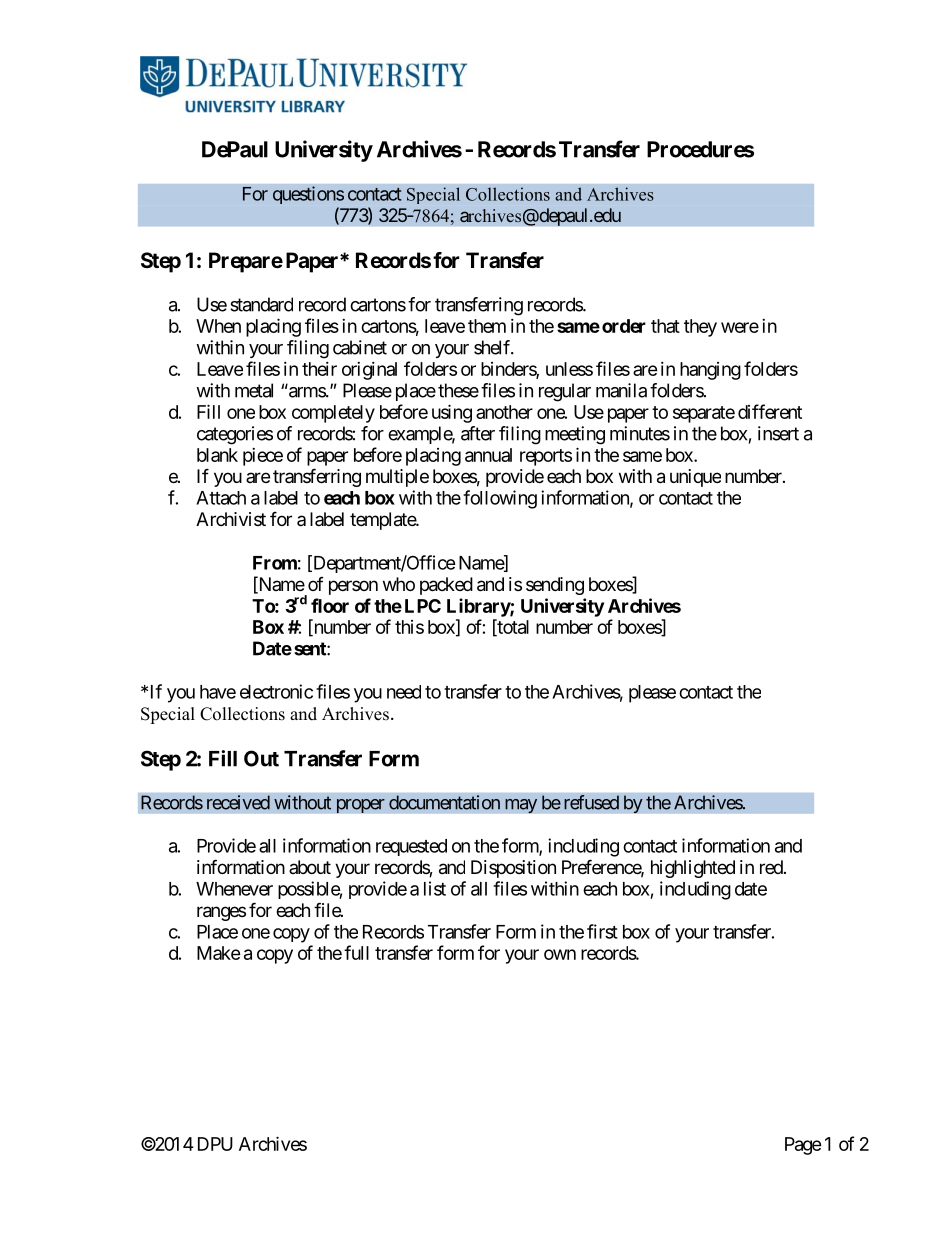 The height and width of the image is (1233, 952). Describe the element at coordinates (487, 326) in the image. I see `them` at that location.
